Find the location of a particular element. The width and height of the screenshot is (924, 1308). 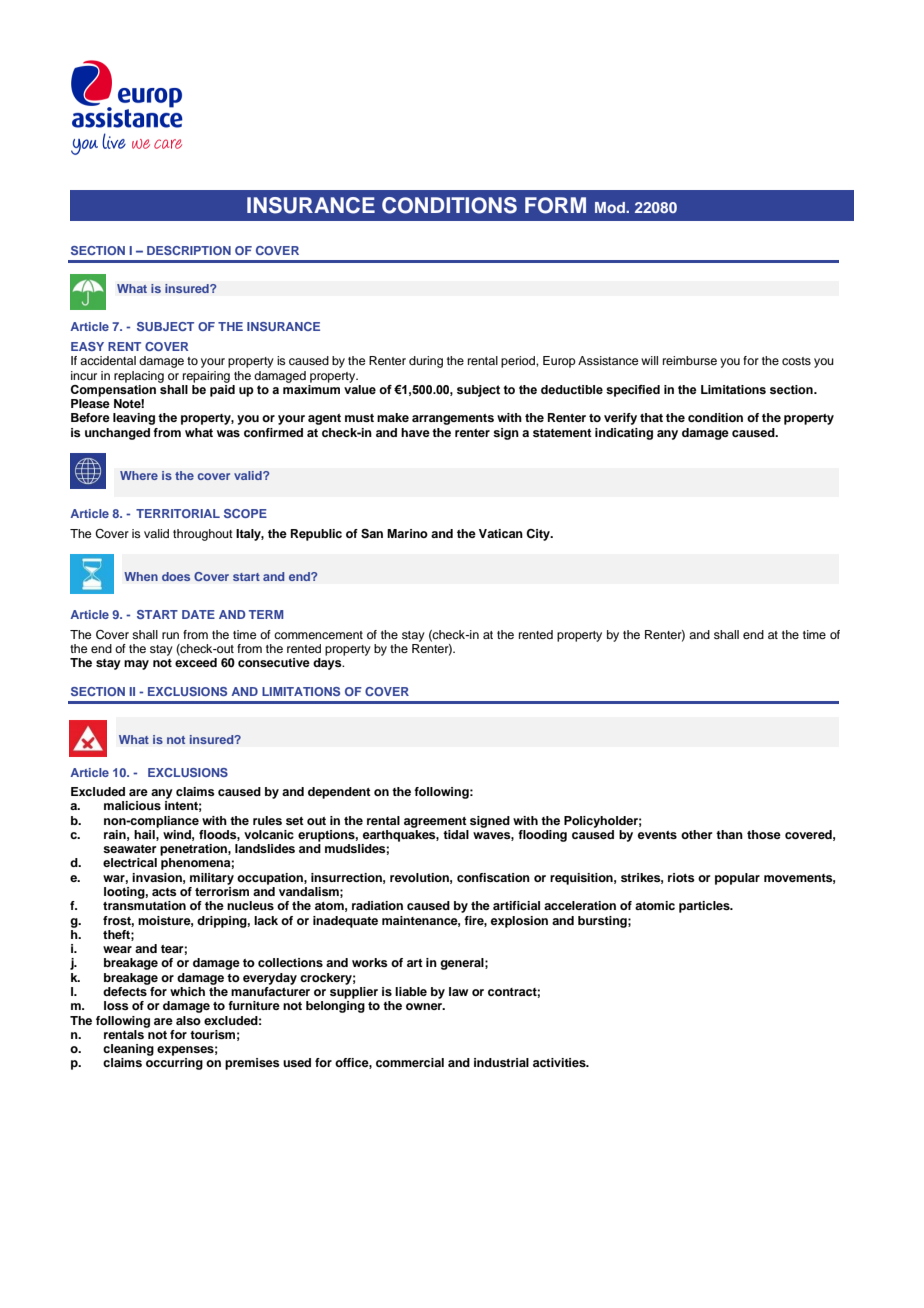

indicating is located at coordinates (624, 434).
